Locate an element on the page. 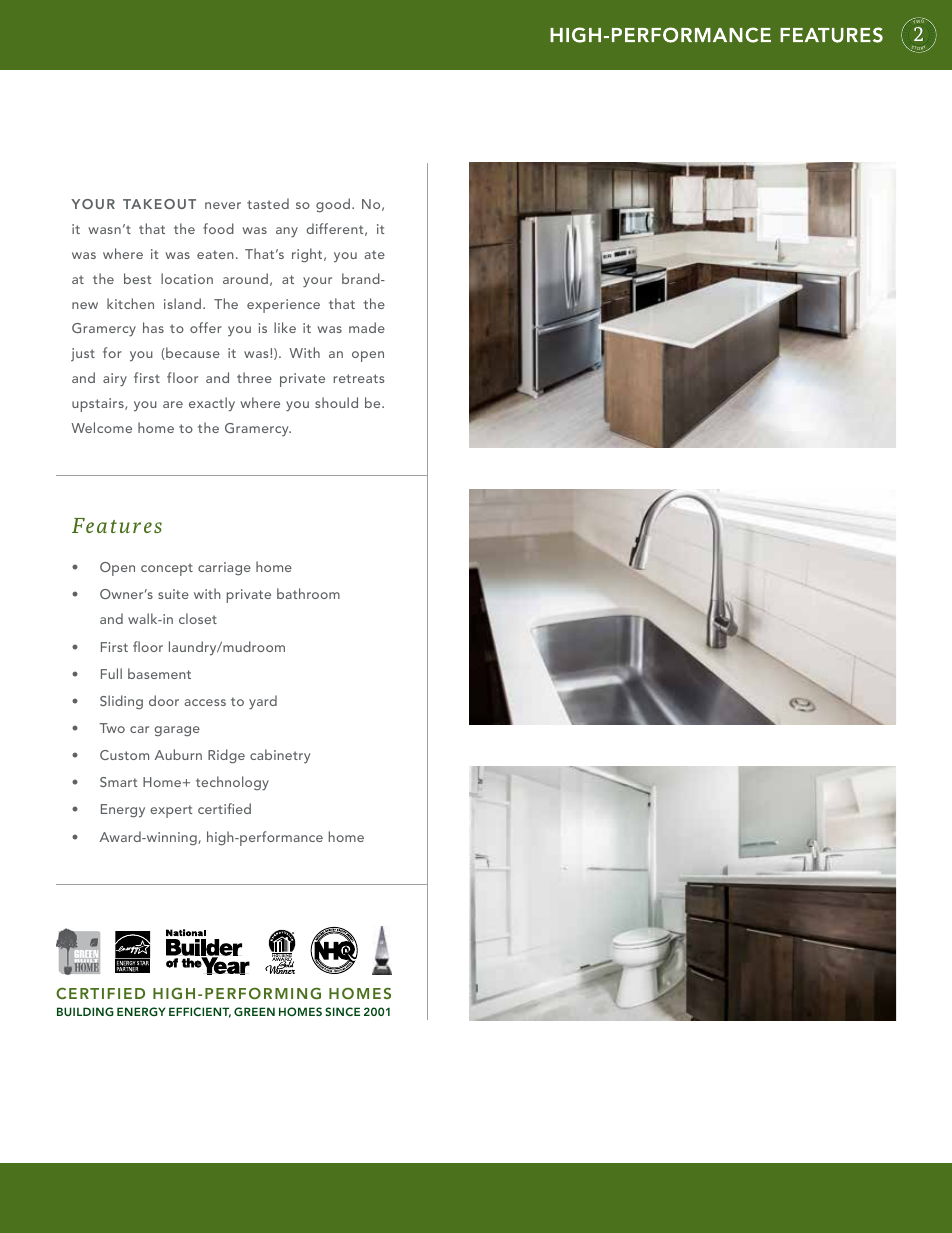  should is located at coordinates (336, 402).
